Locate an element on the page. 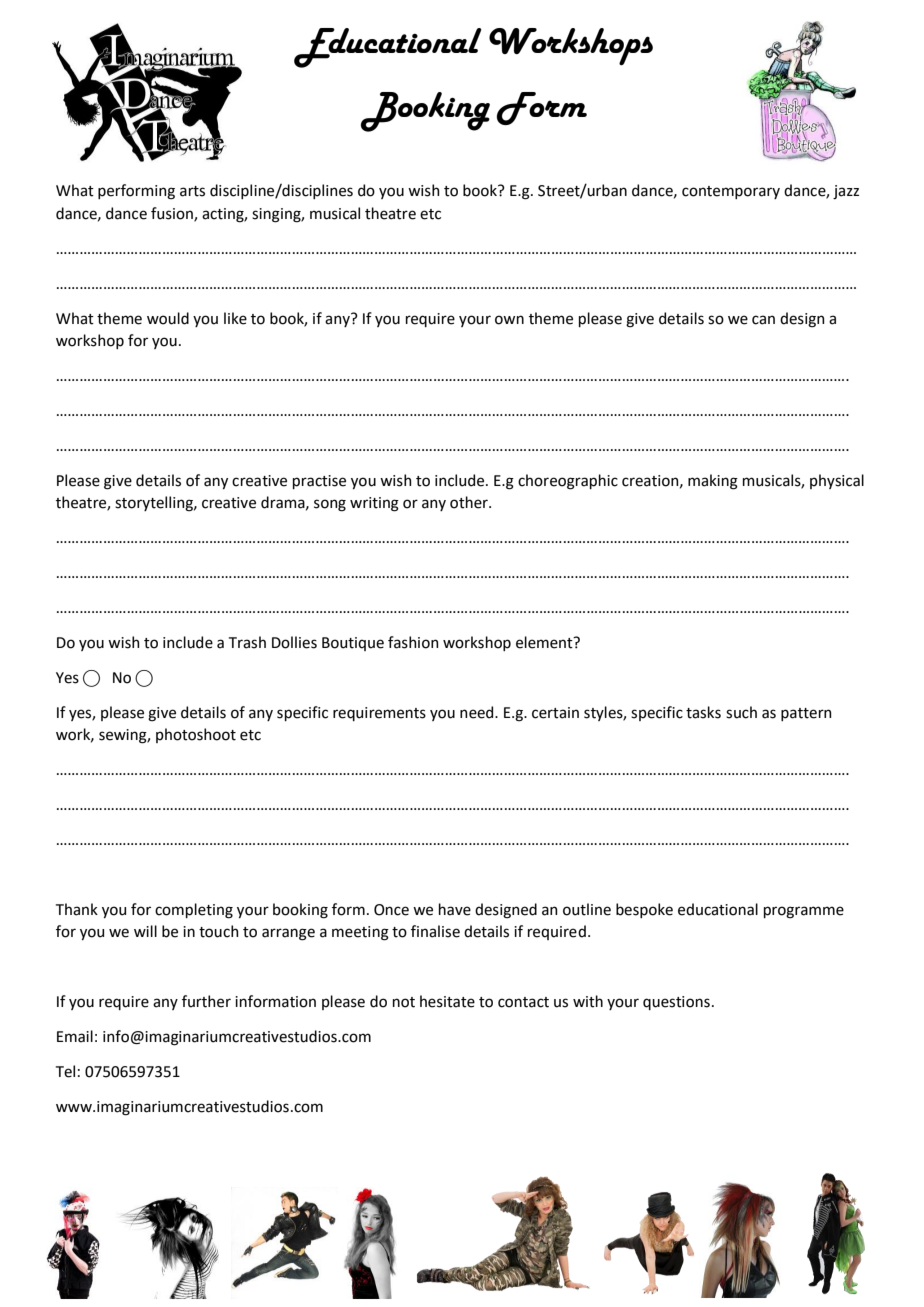 This image has width=924, height=1307. would is located at coordinates (168, 318).
